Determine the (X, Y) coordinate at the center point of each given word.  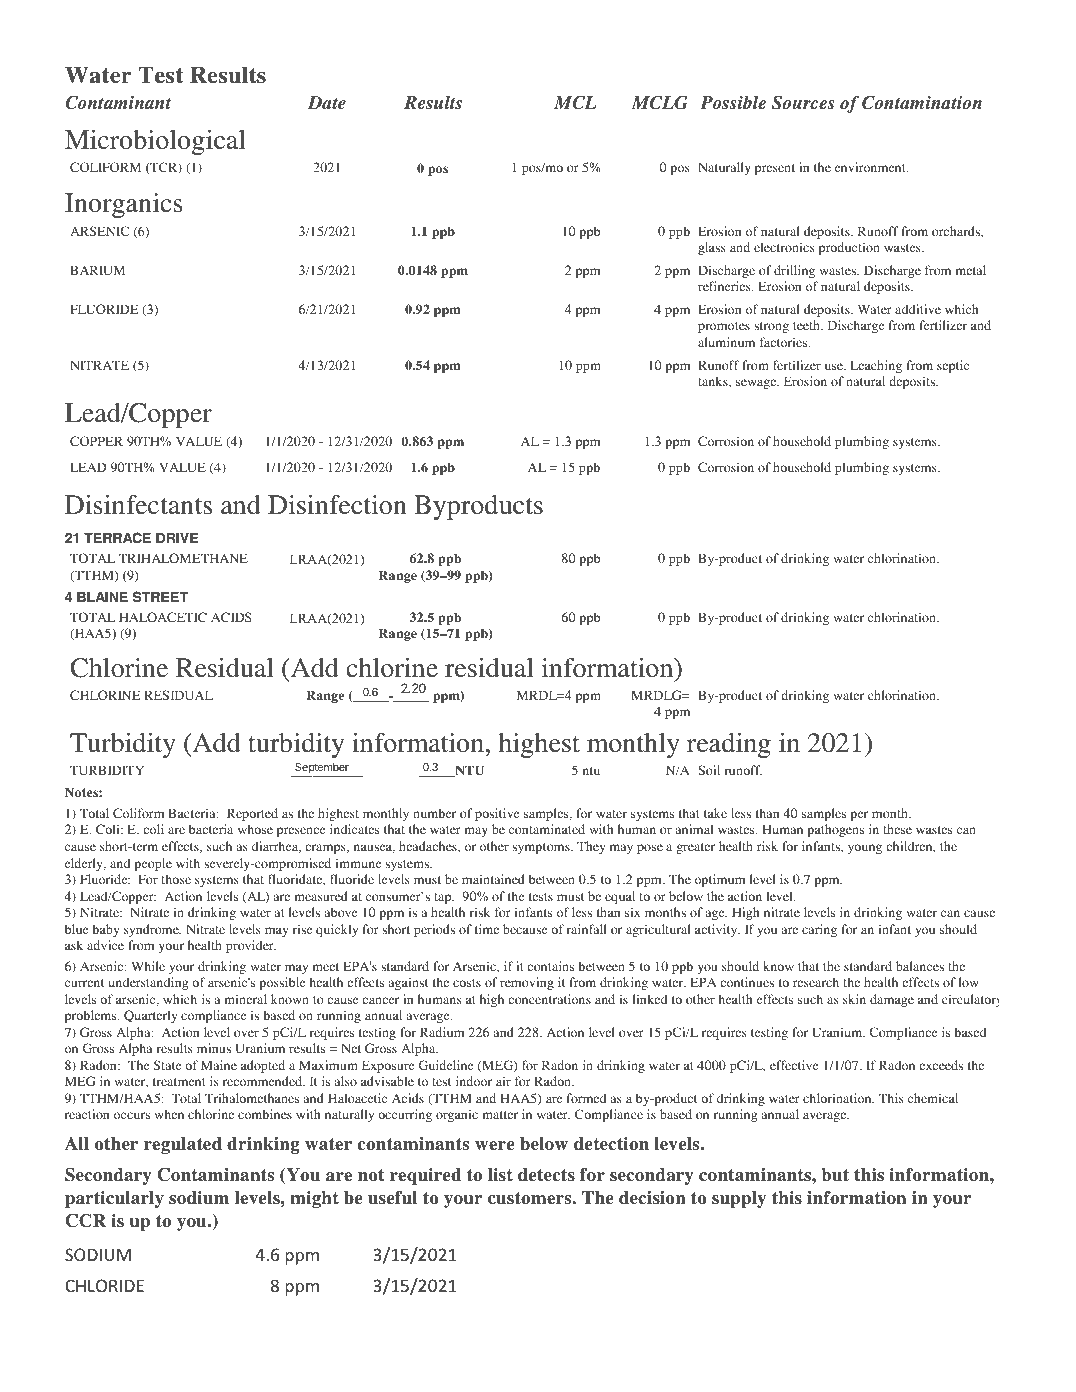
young (865, 849)
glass (712, 248)
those (176, 879)
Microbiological (155, 142)
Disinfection (337, 505)
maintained (493, 879)
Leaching (876, 366)
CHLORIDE (104, 1285)
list (500, 1175)
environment (871, 167)
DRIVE (177, 537)
